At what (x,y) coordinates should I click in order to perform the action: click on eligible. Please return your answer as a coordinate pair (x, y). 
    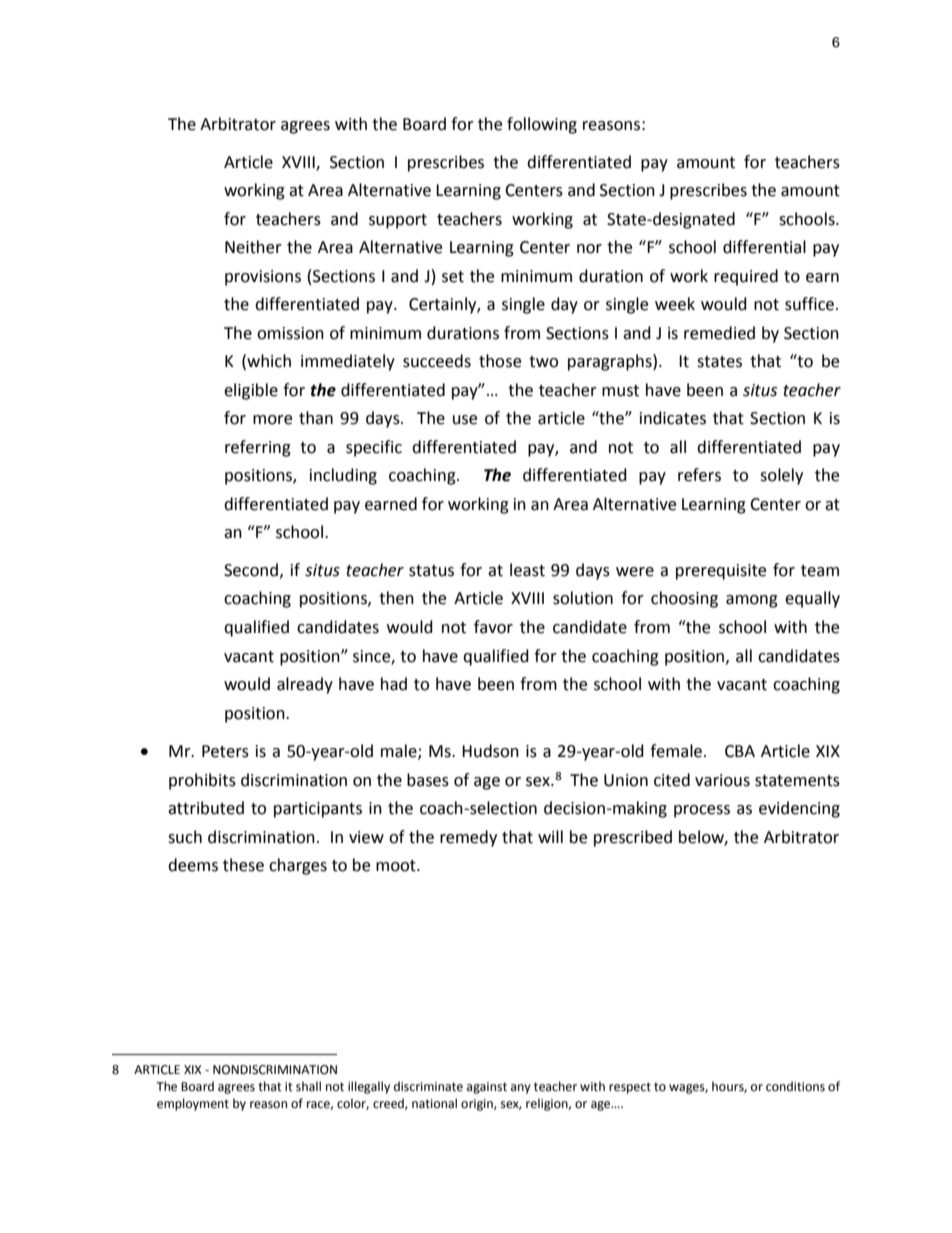
    Looking at the image, I should click on (251, 391).
